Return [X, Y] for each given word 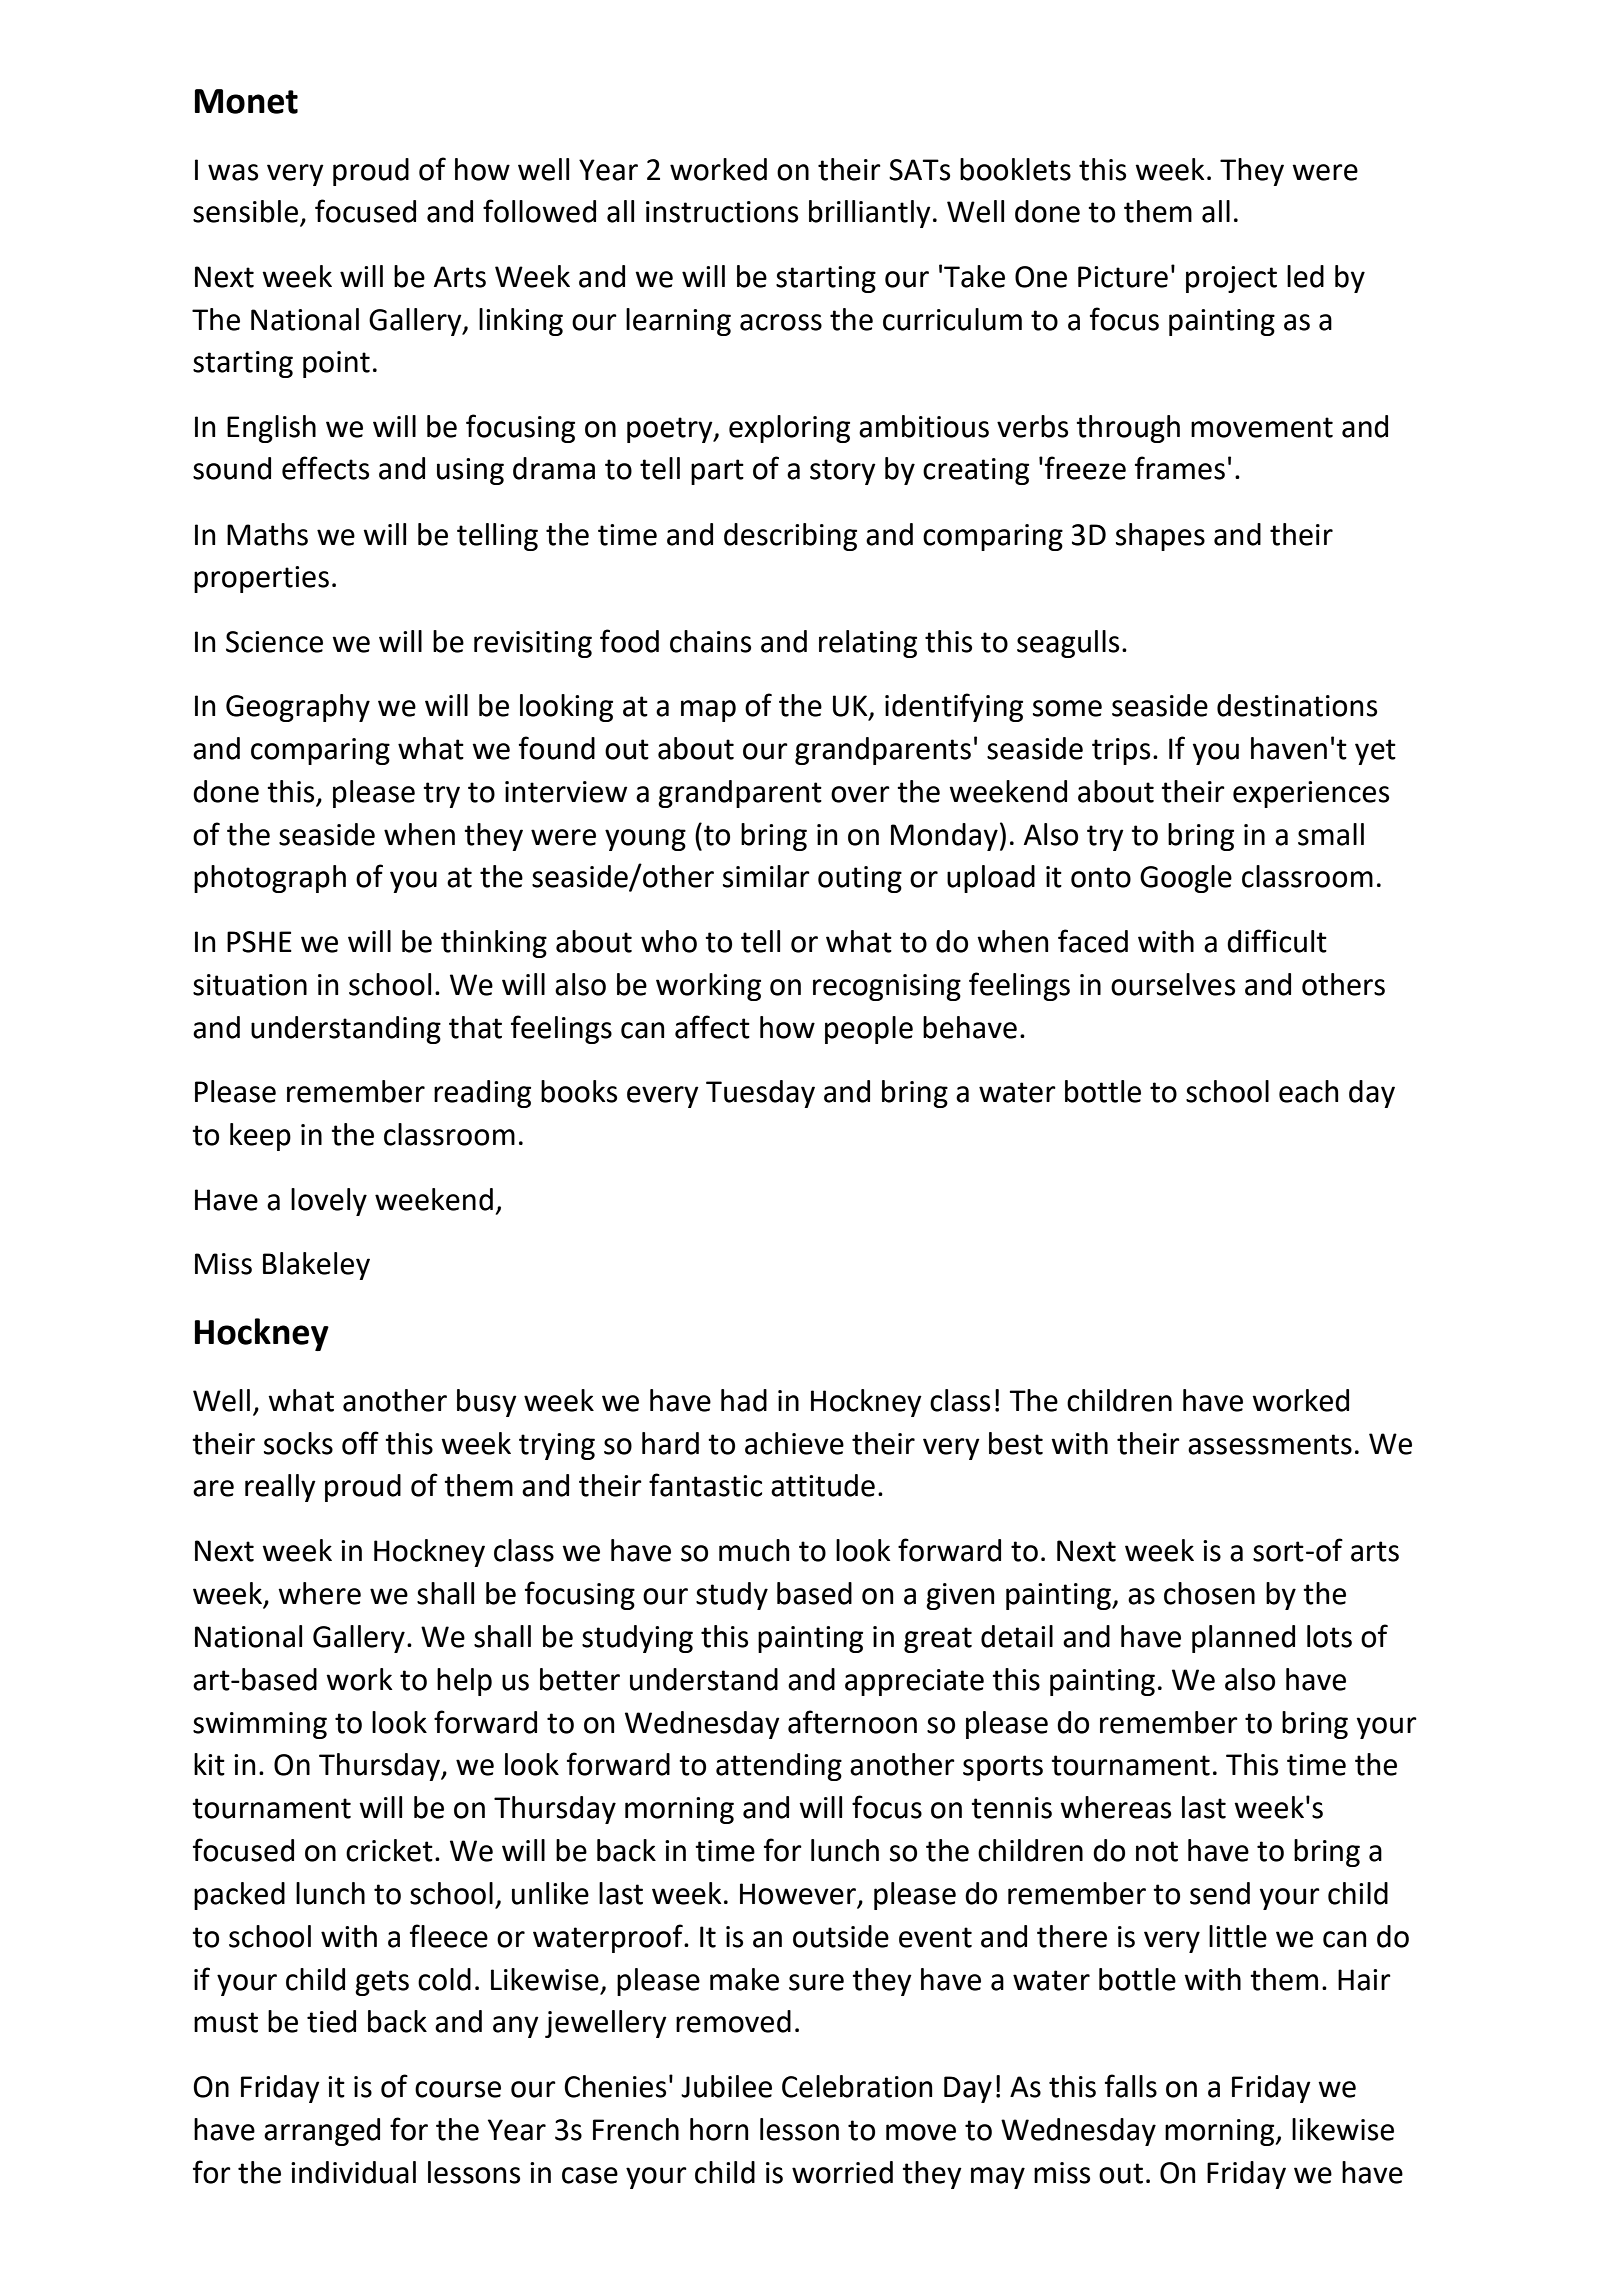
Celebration [857, 2086]
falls [1131, 2086]
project [1231, 279]
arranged [322, 2132]
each [1309, 1091]
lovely [329, 1202]
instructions [722, 212]
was [233, 172]
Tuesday [760, 1094]
